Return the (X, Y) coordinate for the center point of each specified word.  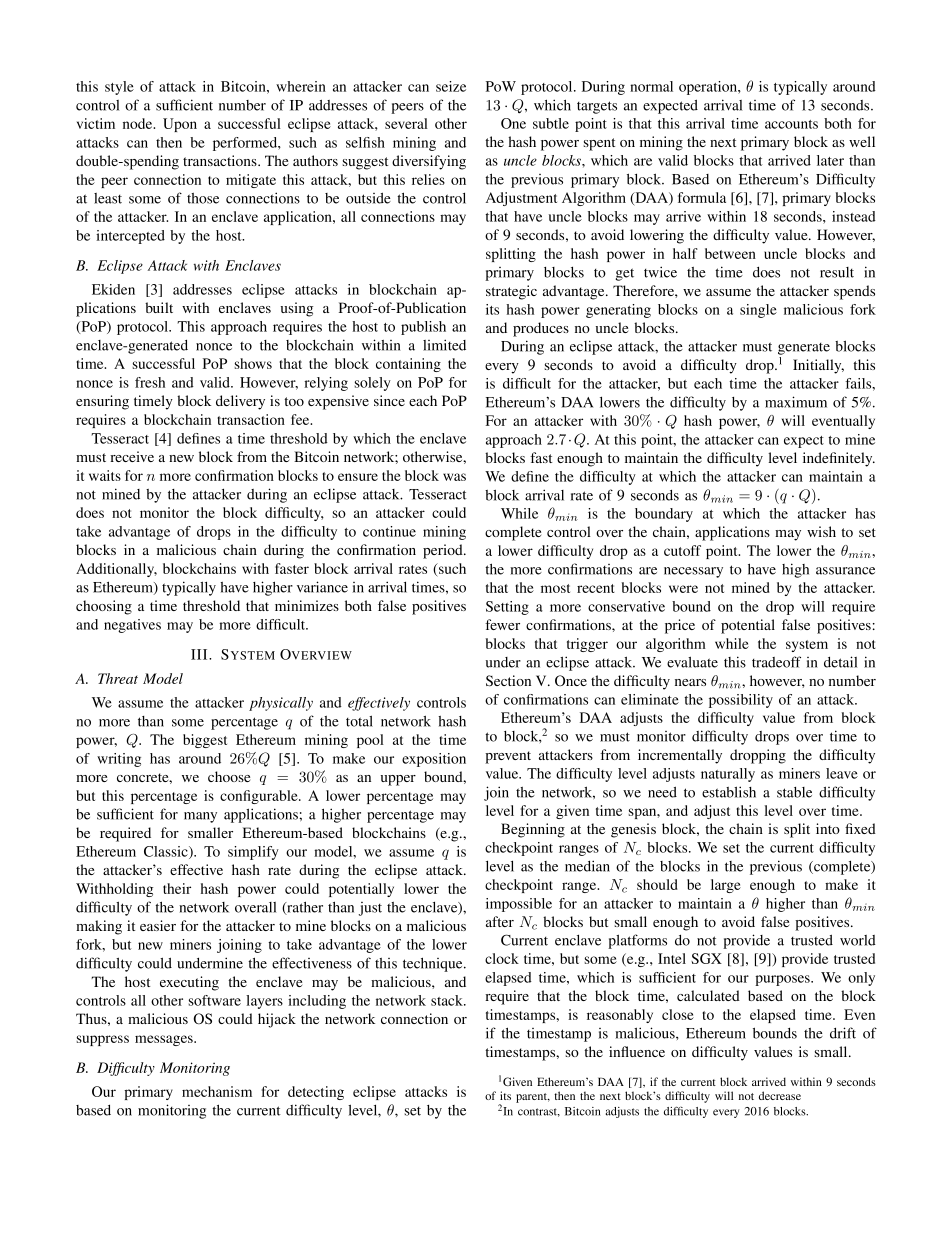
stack (448, 1000)
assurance (845, 571)
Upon (180, 125)
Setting (507, 608)
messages (165, 1040)
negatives (132, 626)
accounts (791, 124)
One (513, 123)
